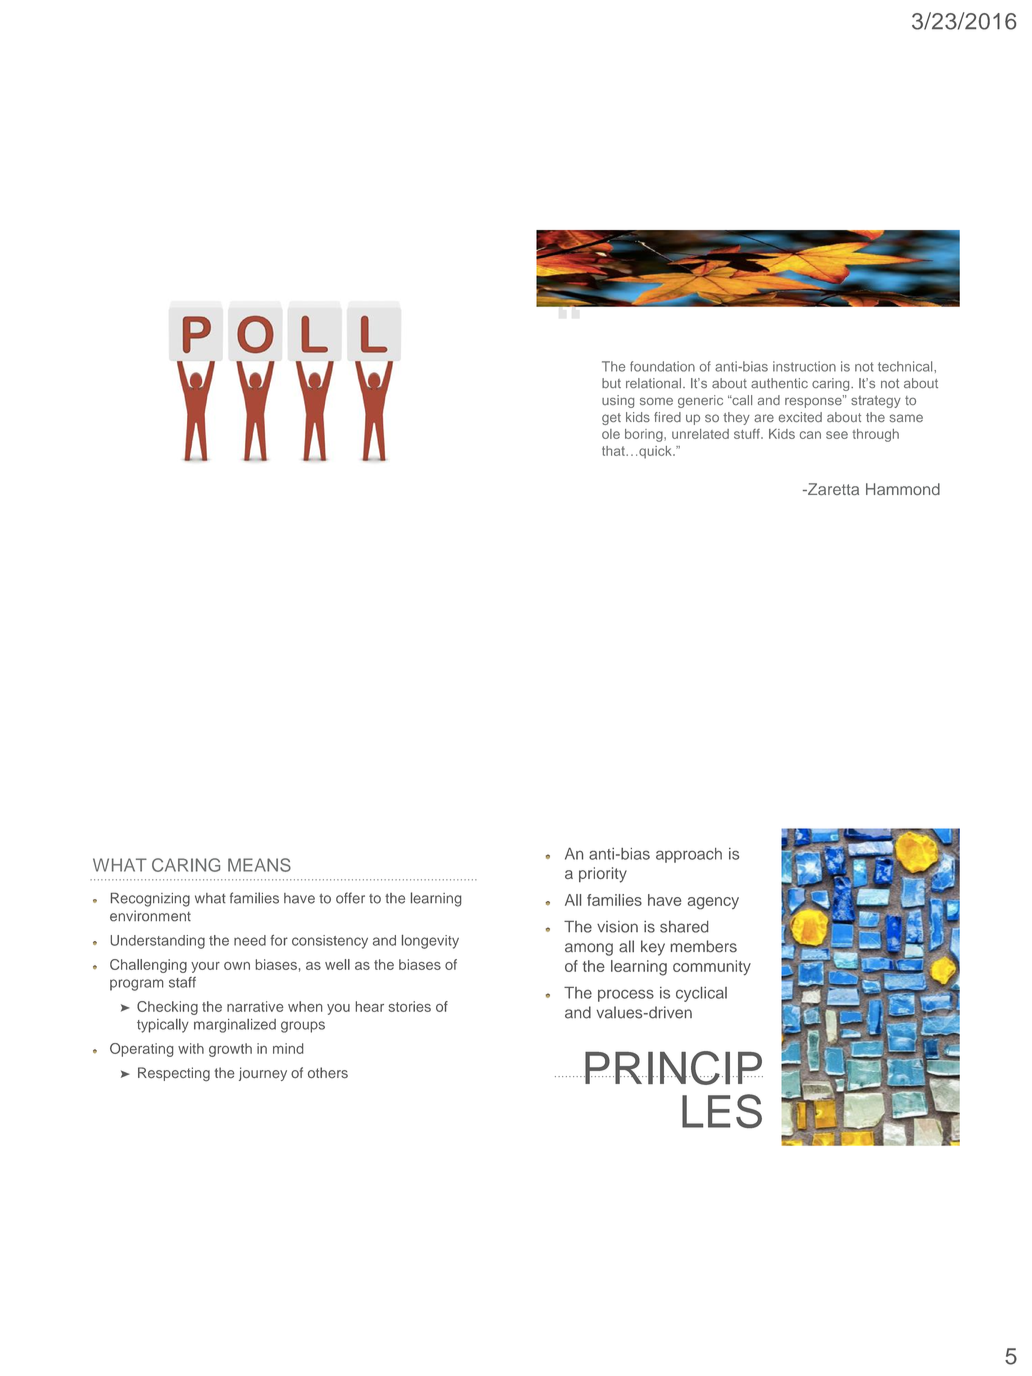 The image size is (1032, 1376). I want to click on journey, so click(263, 1074).
